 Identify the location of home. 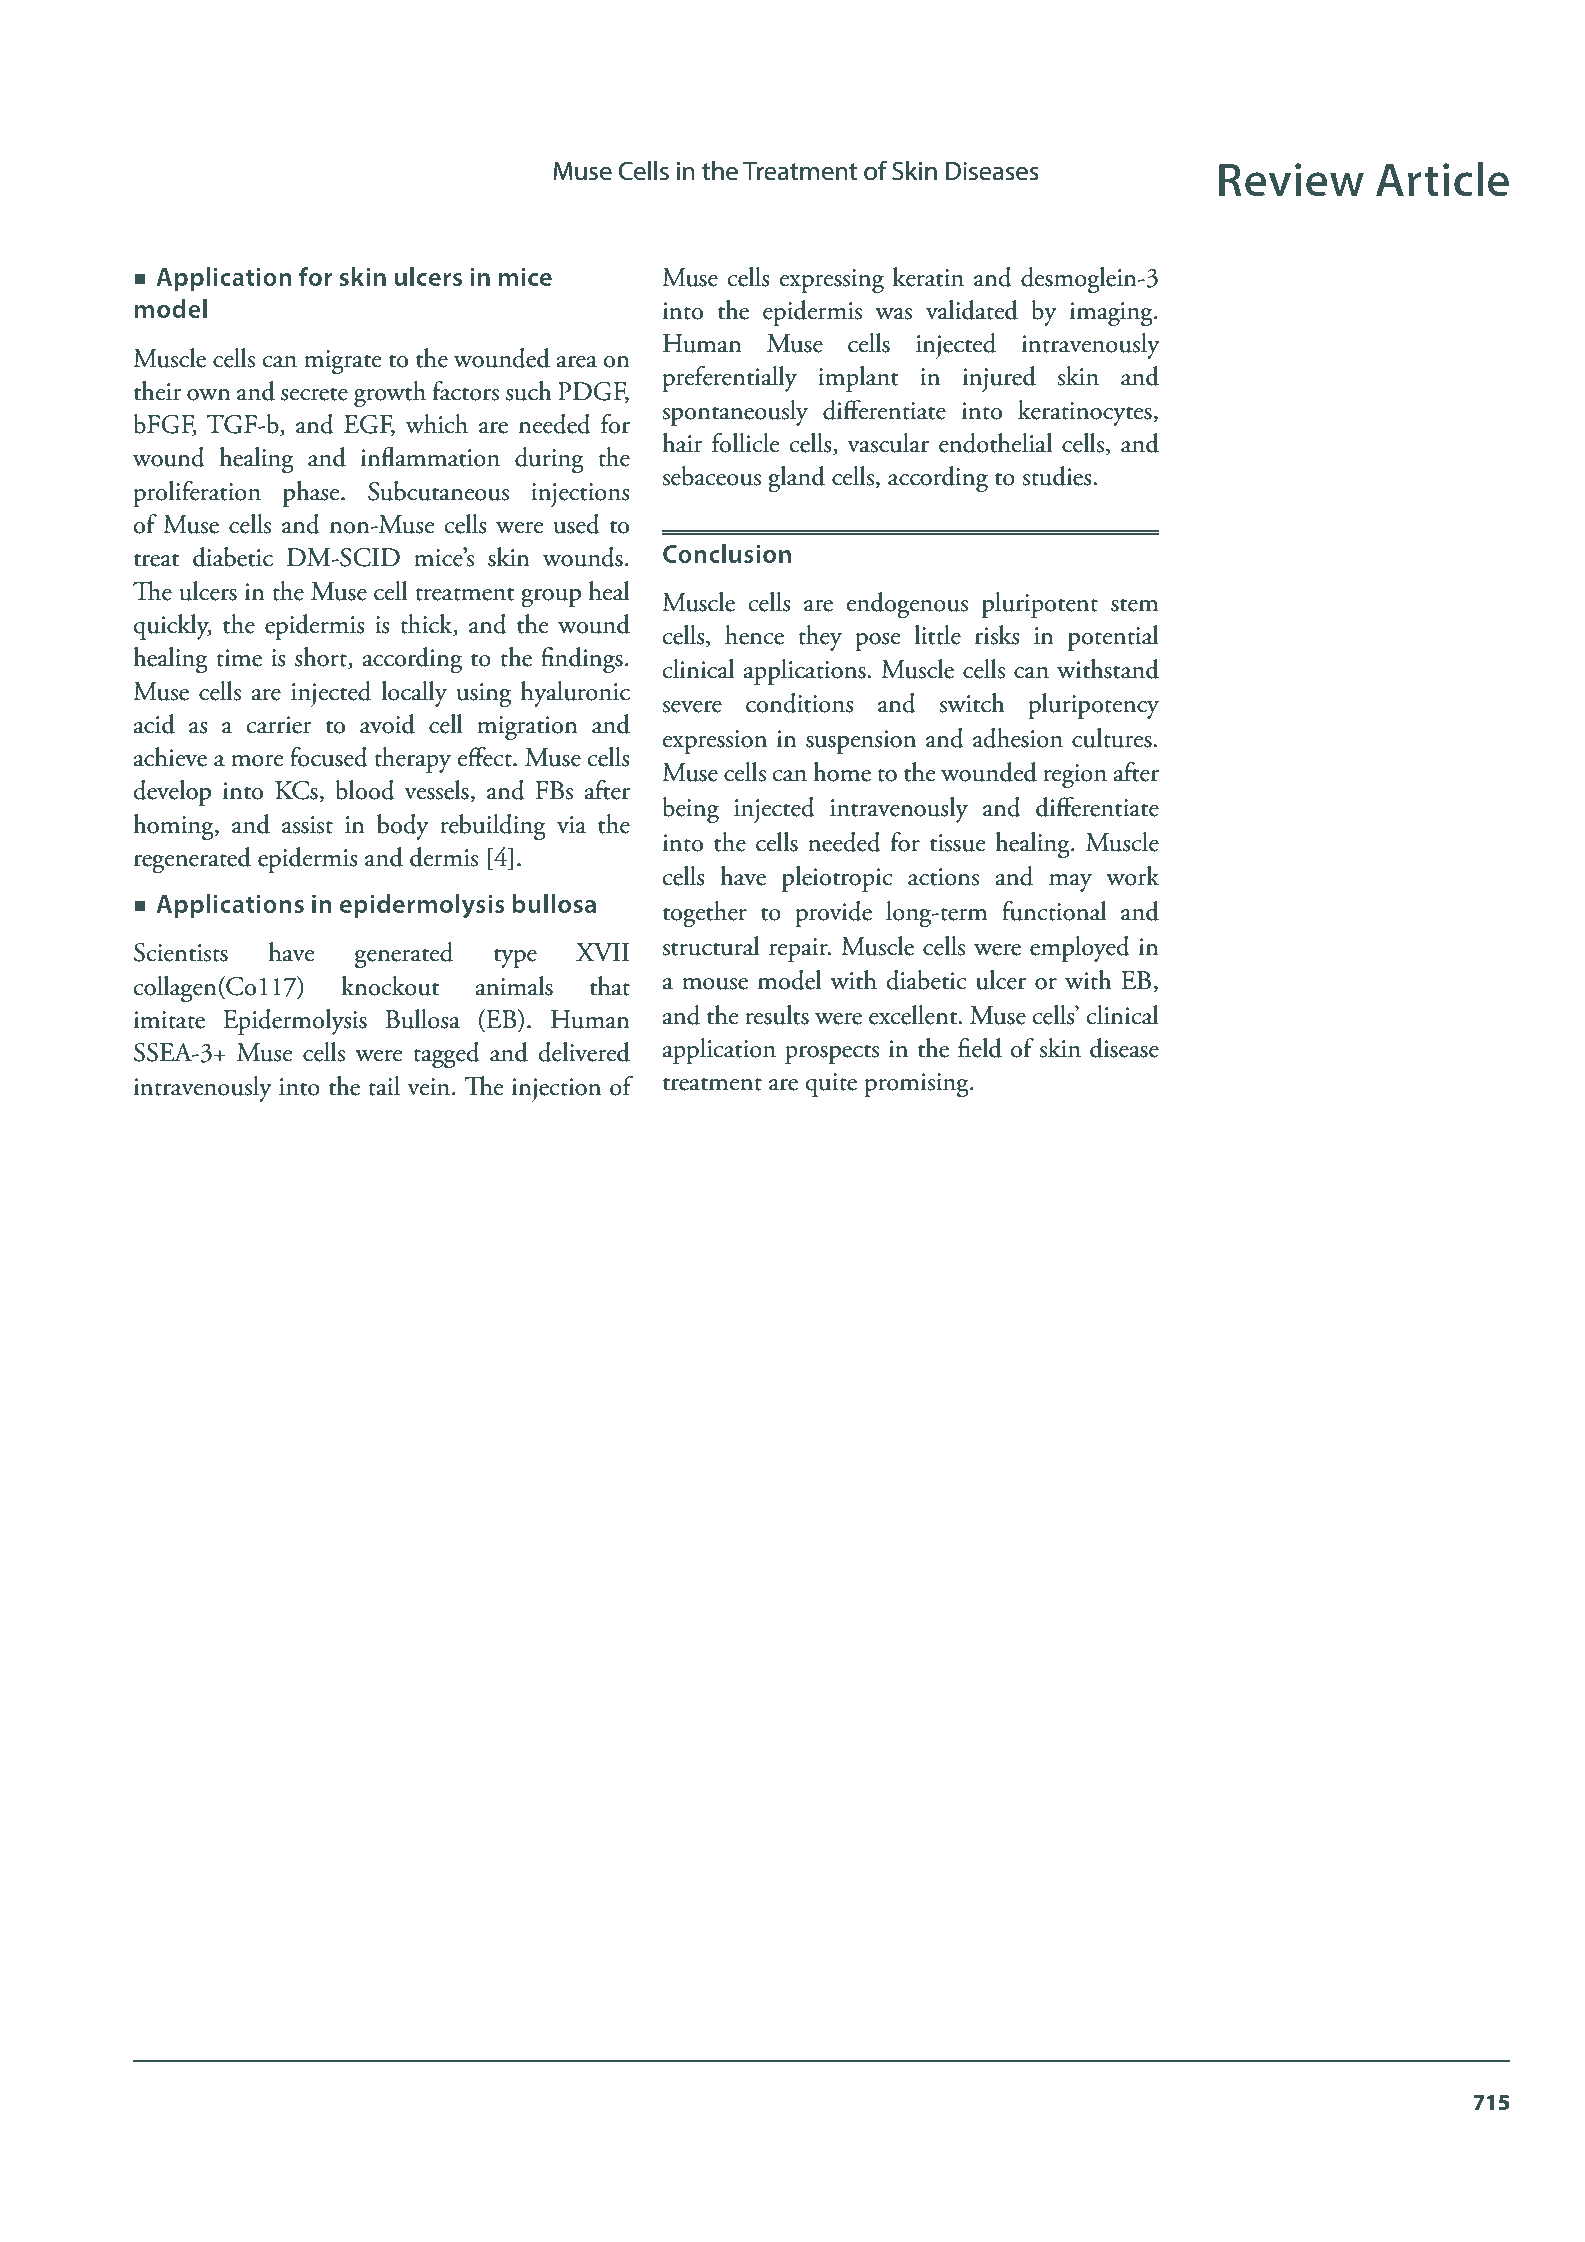
(842, 772).
